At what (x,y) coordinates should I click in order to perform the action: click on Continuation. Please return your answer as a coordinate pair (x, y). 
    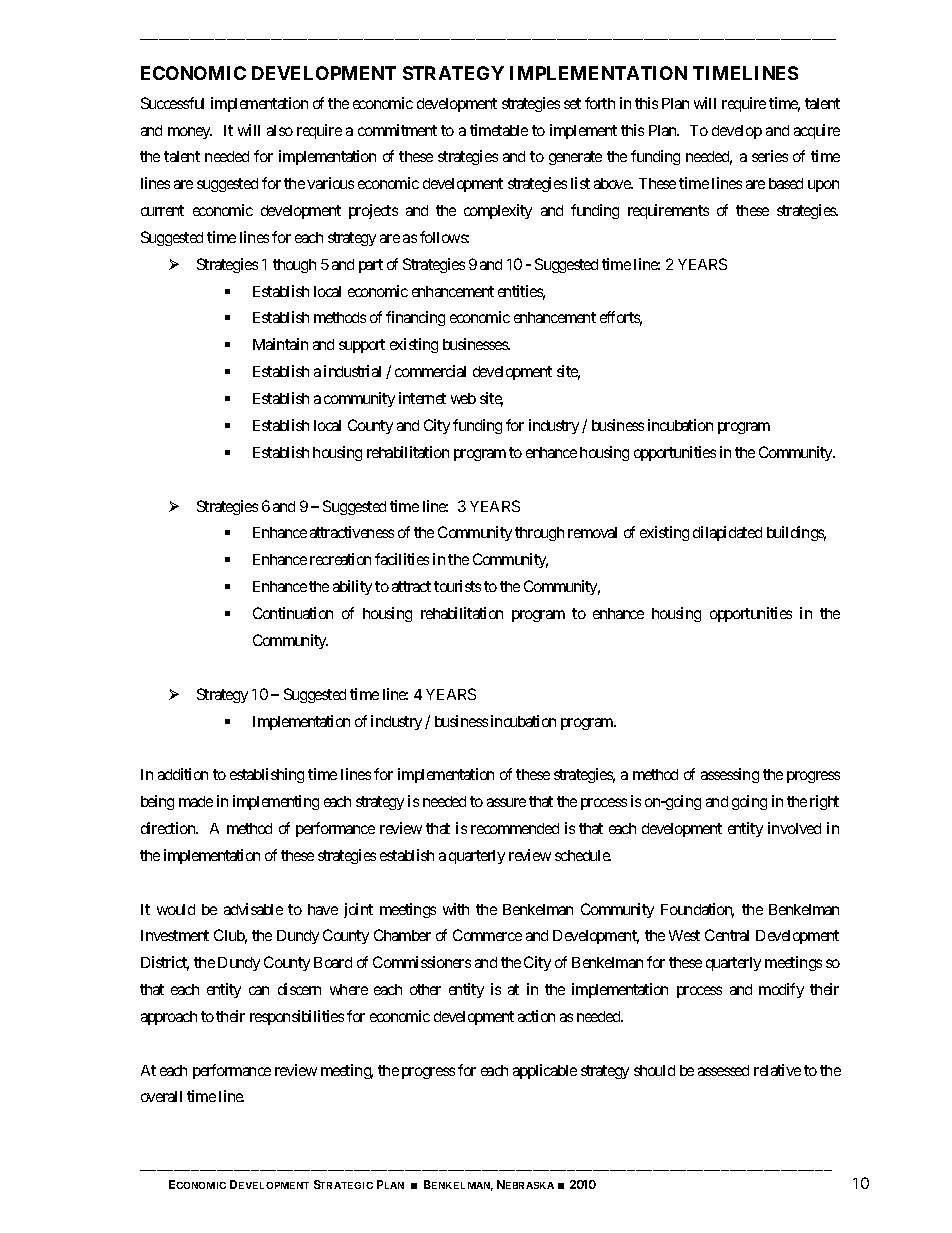
    Looking at the image, I should click on (293, 613).
